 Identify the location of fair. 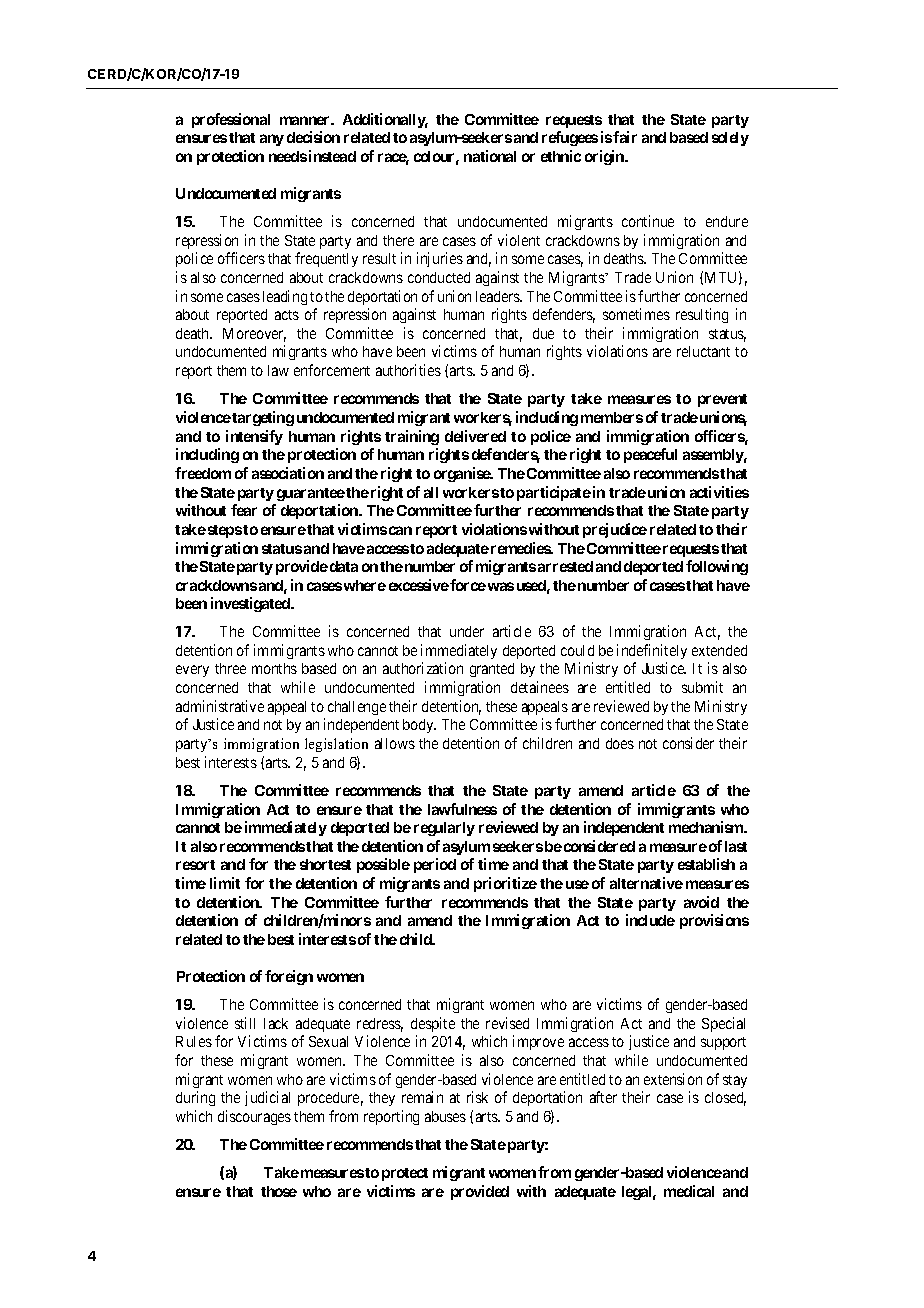
(625, 137).
